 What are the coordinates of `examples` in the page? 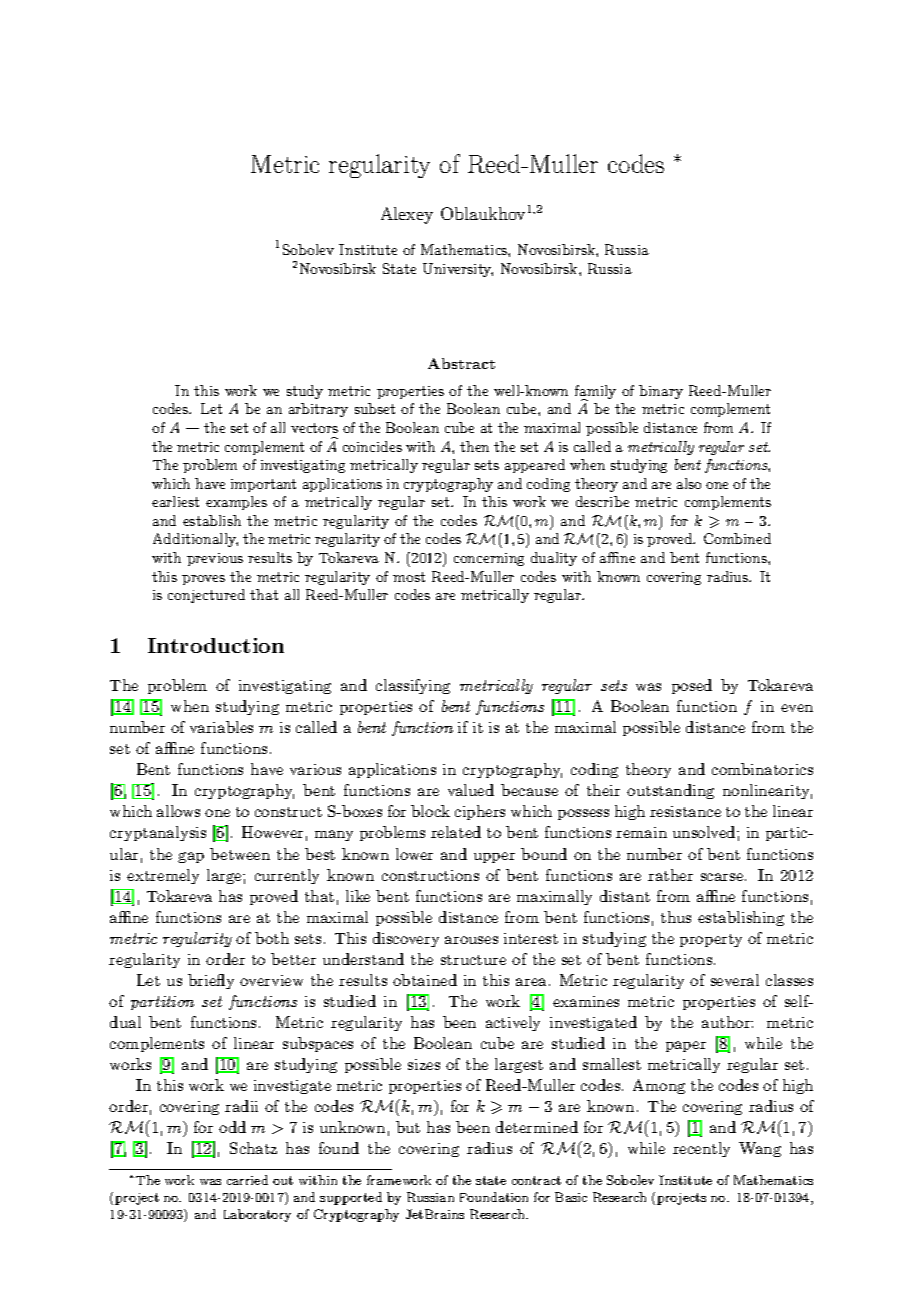 It's located at (236, 503).
